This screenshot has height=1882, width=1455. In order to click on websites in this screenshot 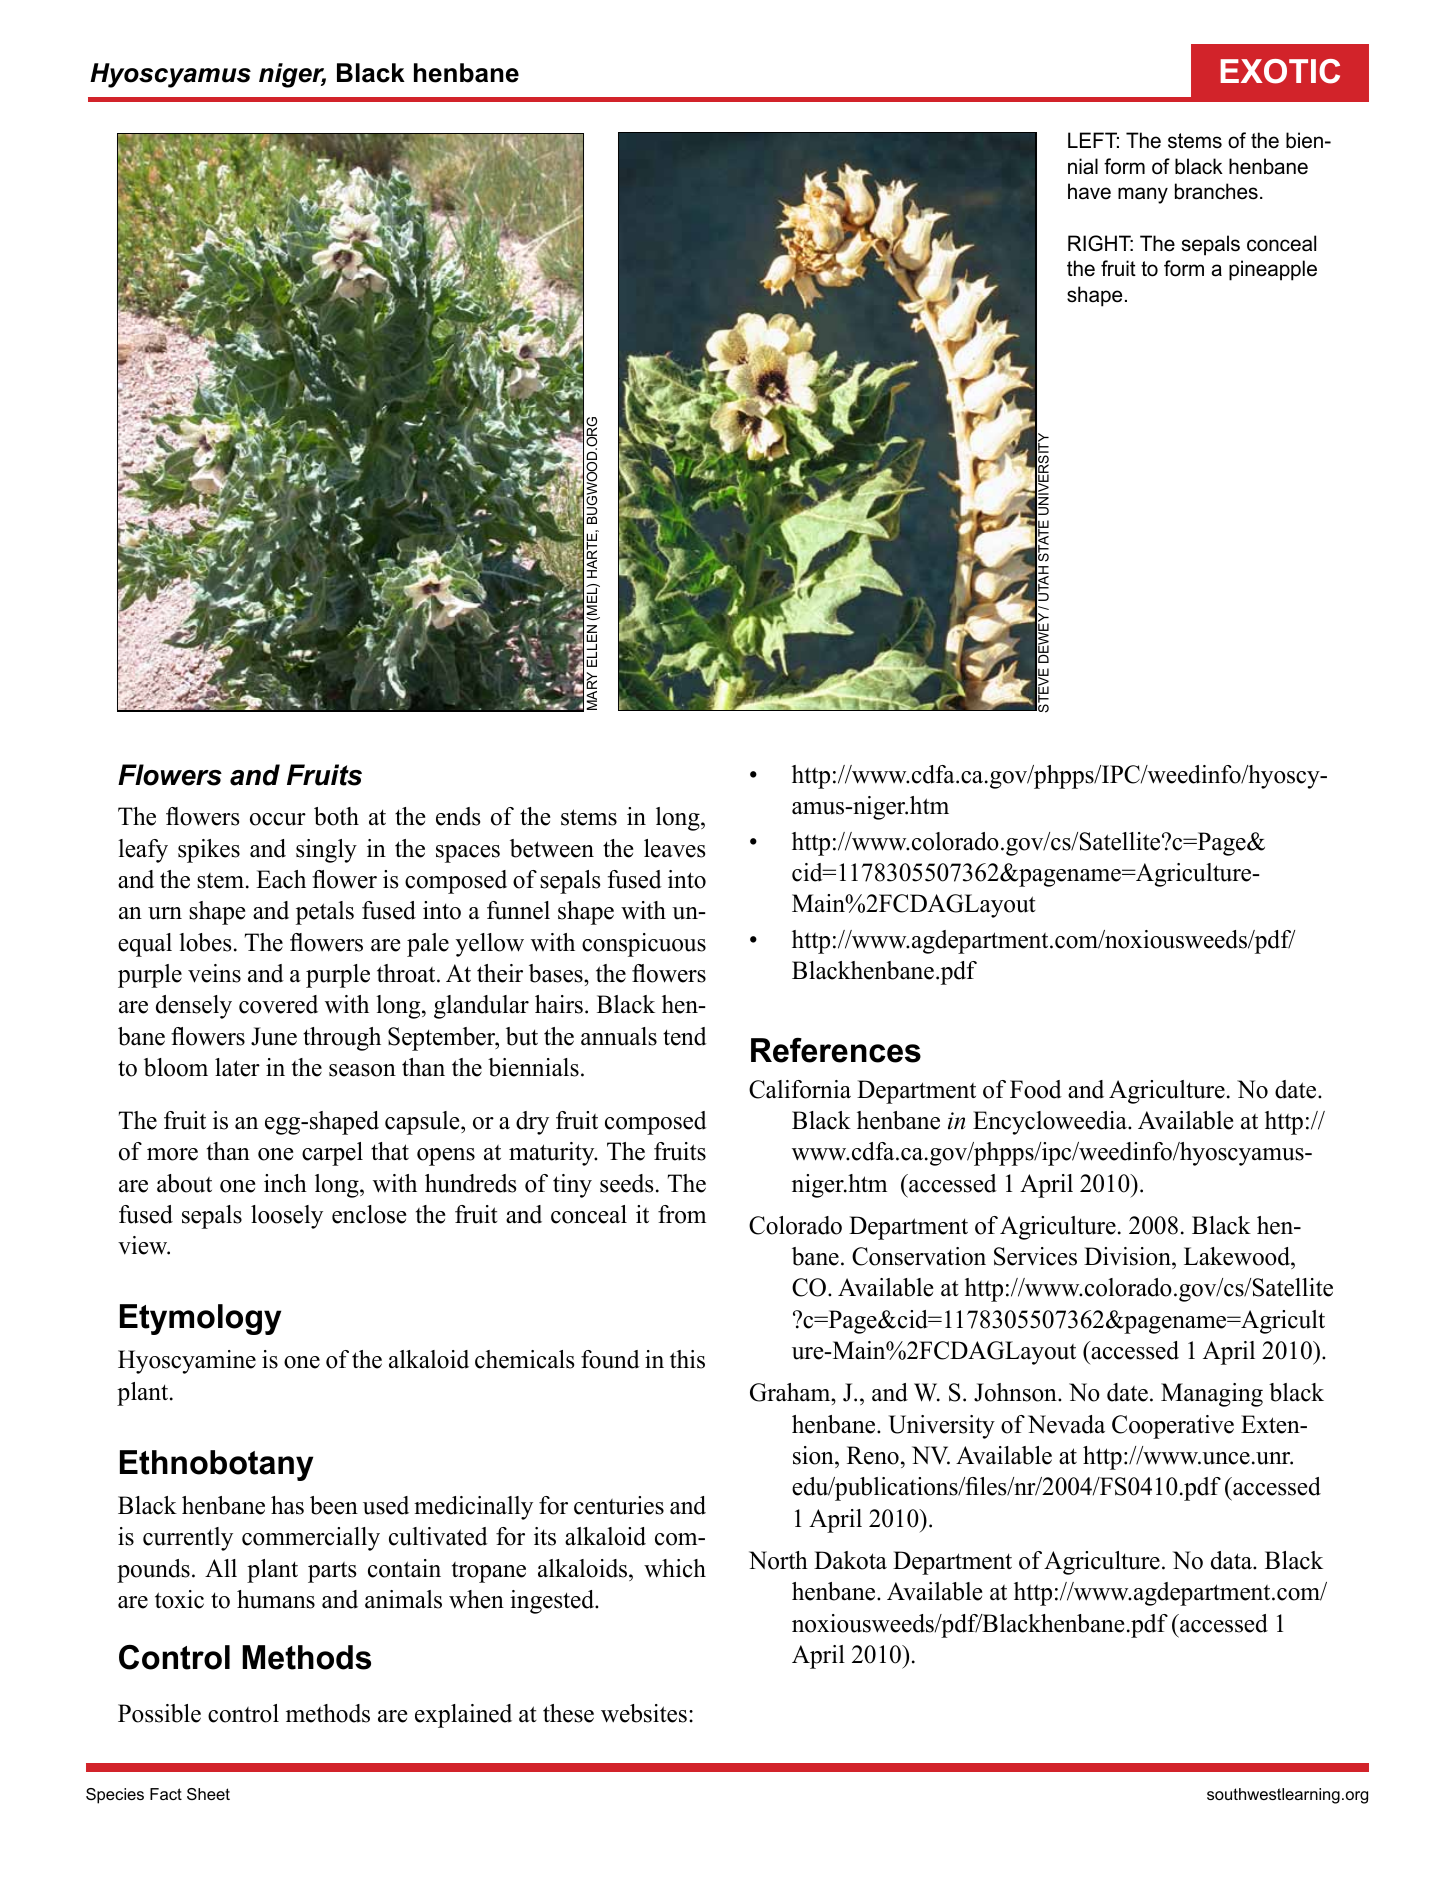, I will do `click(644, 1713)`.
